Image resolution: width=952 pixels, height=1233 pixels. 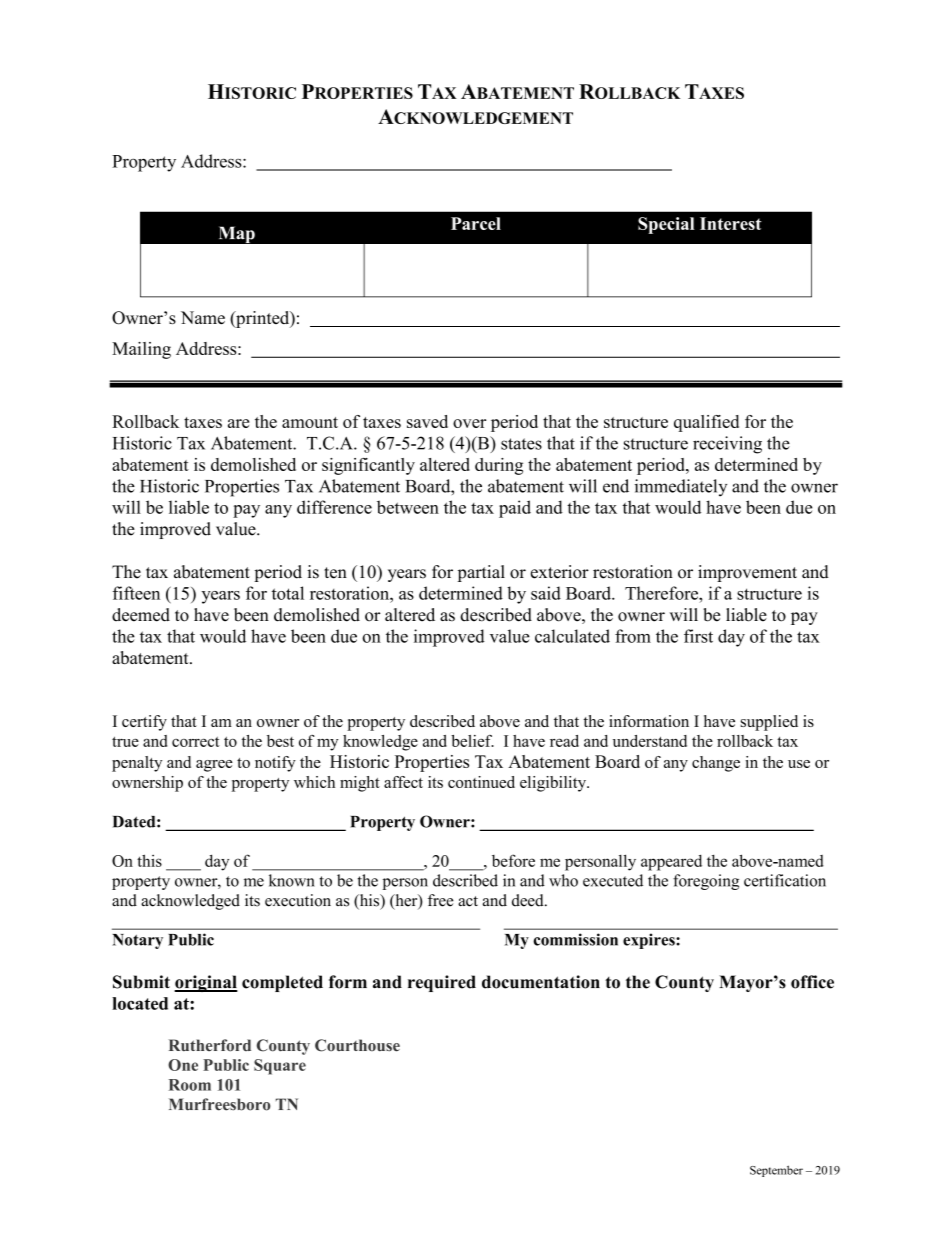 I want to click on Notary, so click(x=137, y=941).
